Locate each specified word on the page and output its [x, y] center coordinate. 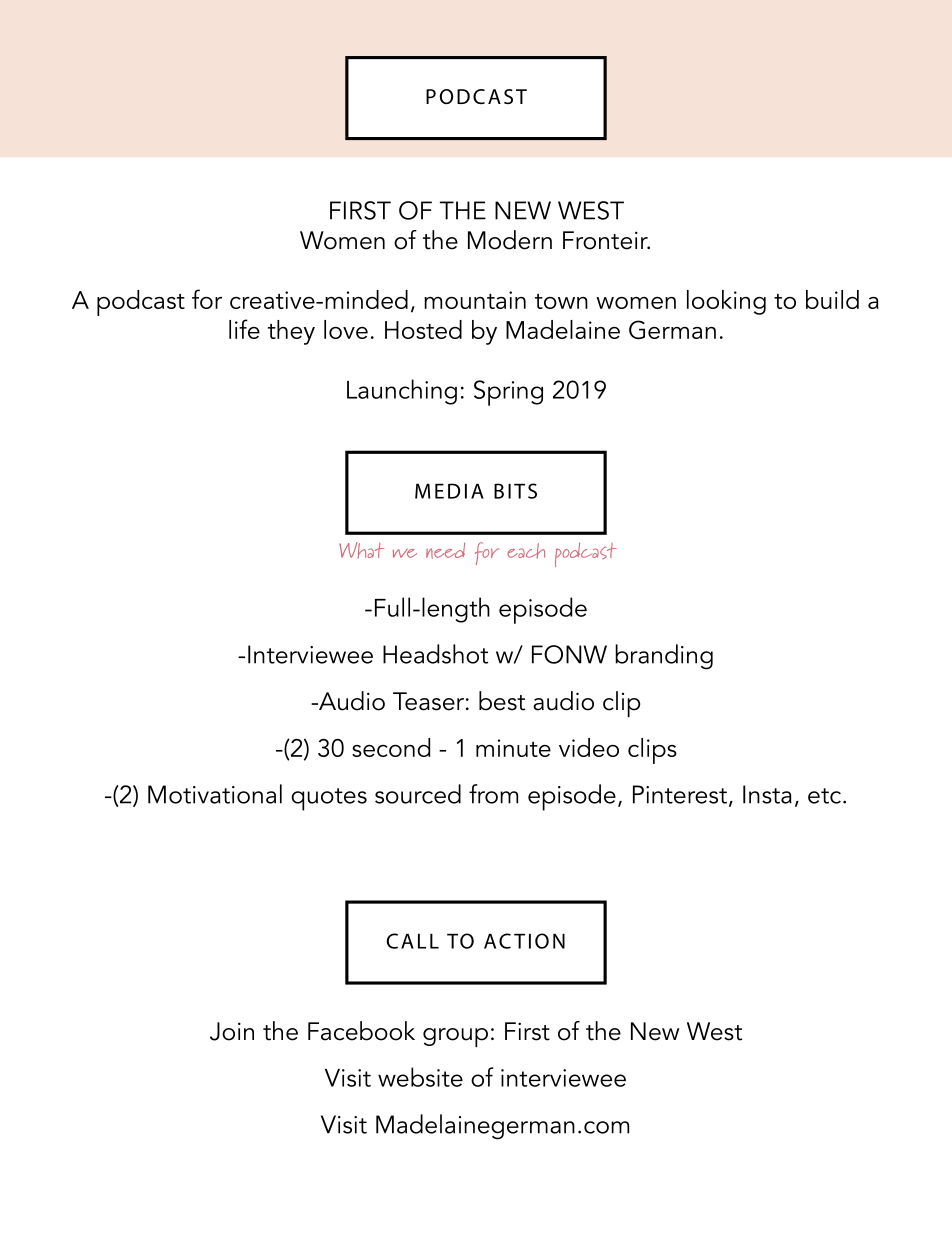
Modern [510, 240]
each [526, 550]
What [361, 550]
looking [726, 302]
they [291, 332]
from [493, 794]
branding [664, 657]
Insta [767, 794]
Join [232, 1031]
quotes [329, 799]
